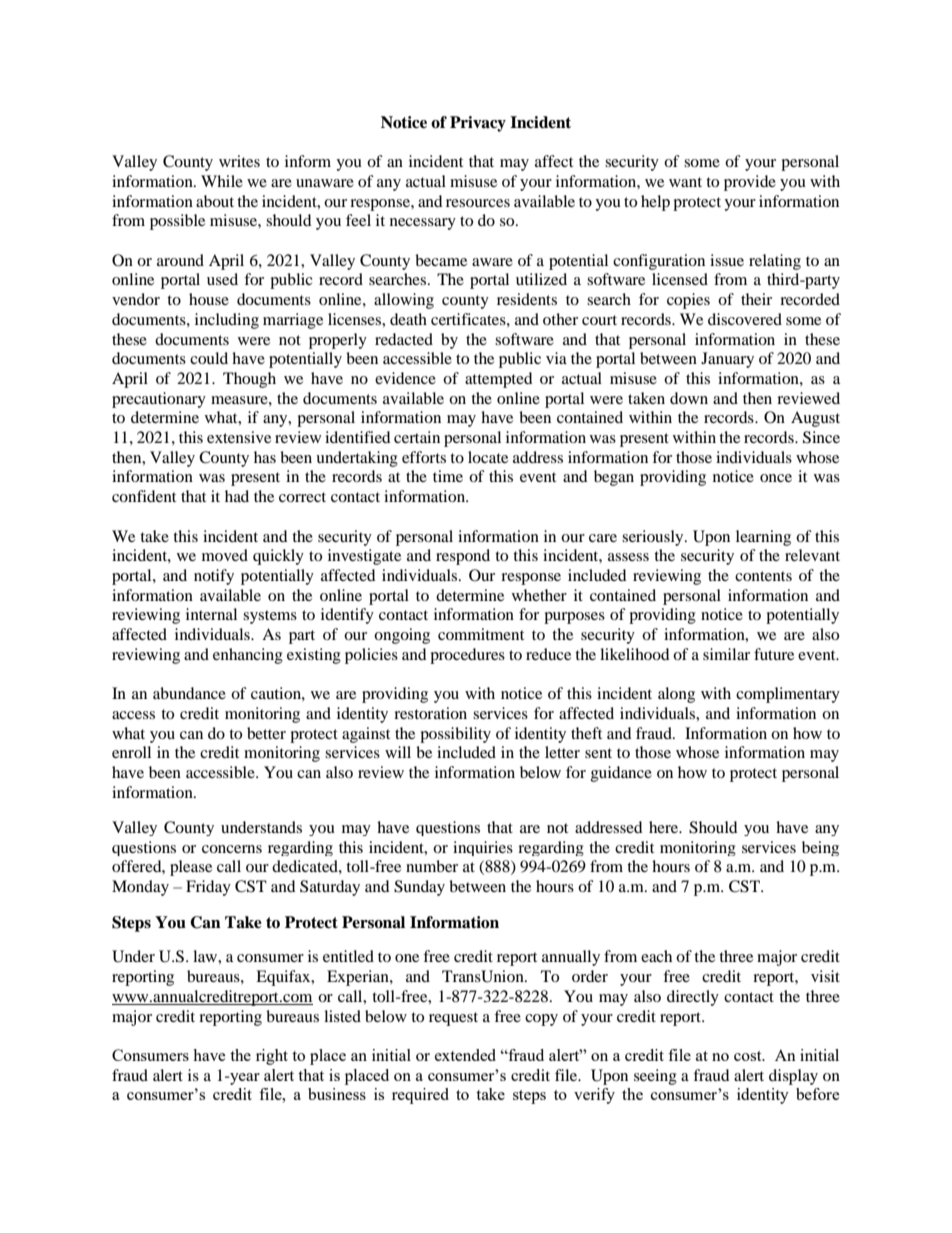 This image has width=952, height=1233. I want to click on writes, so click(239, 161).
